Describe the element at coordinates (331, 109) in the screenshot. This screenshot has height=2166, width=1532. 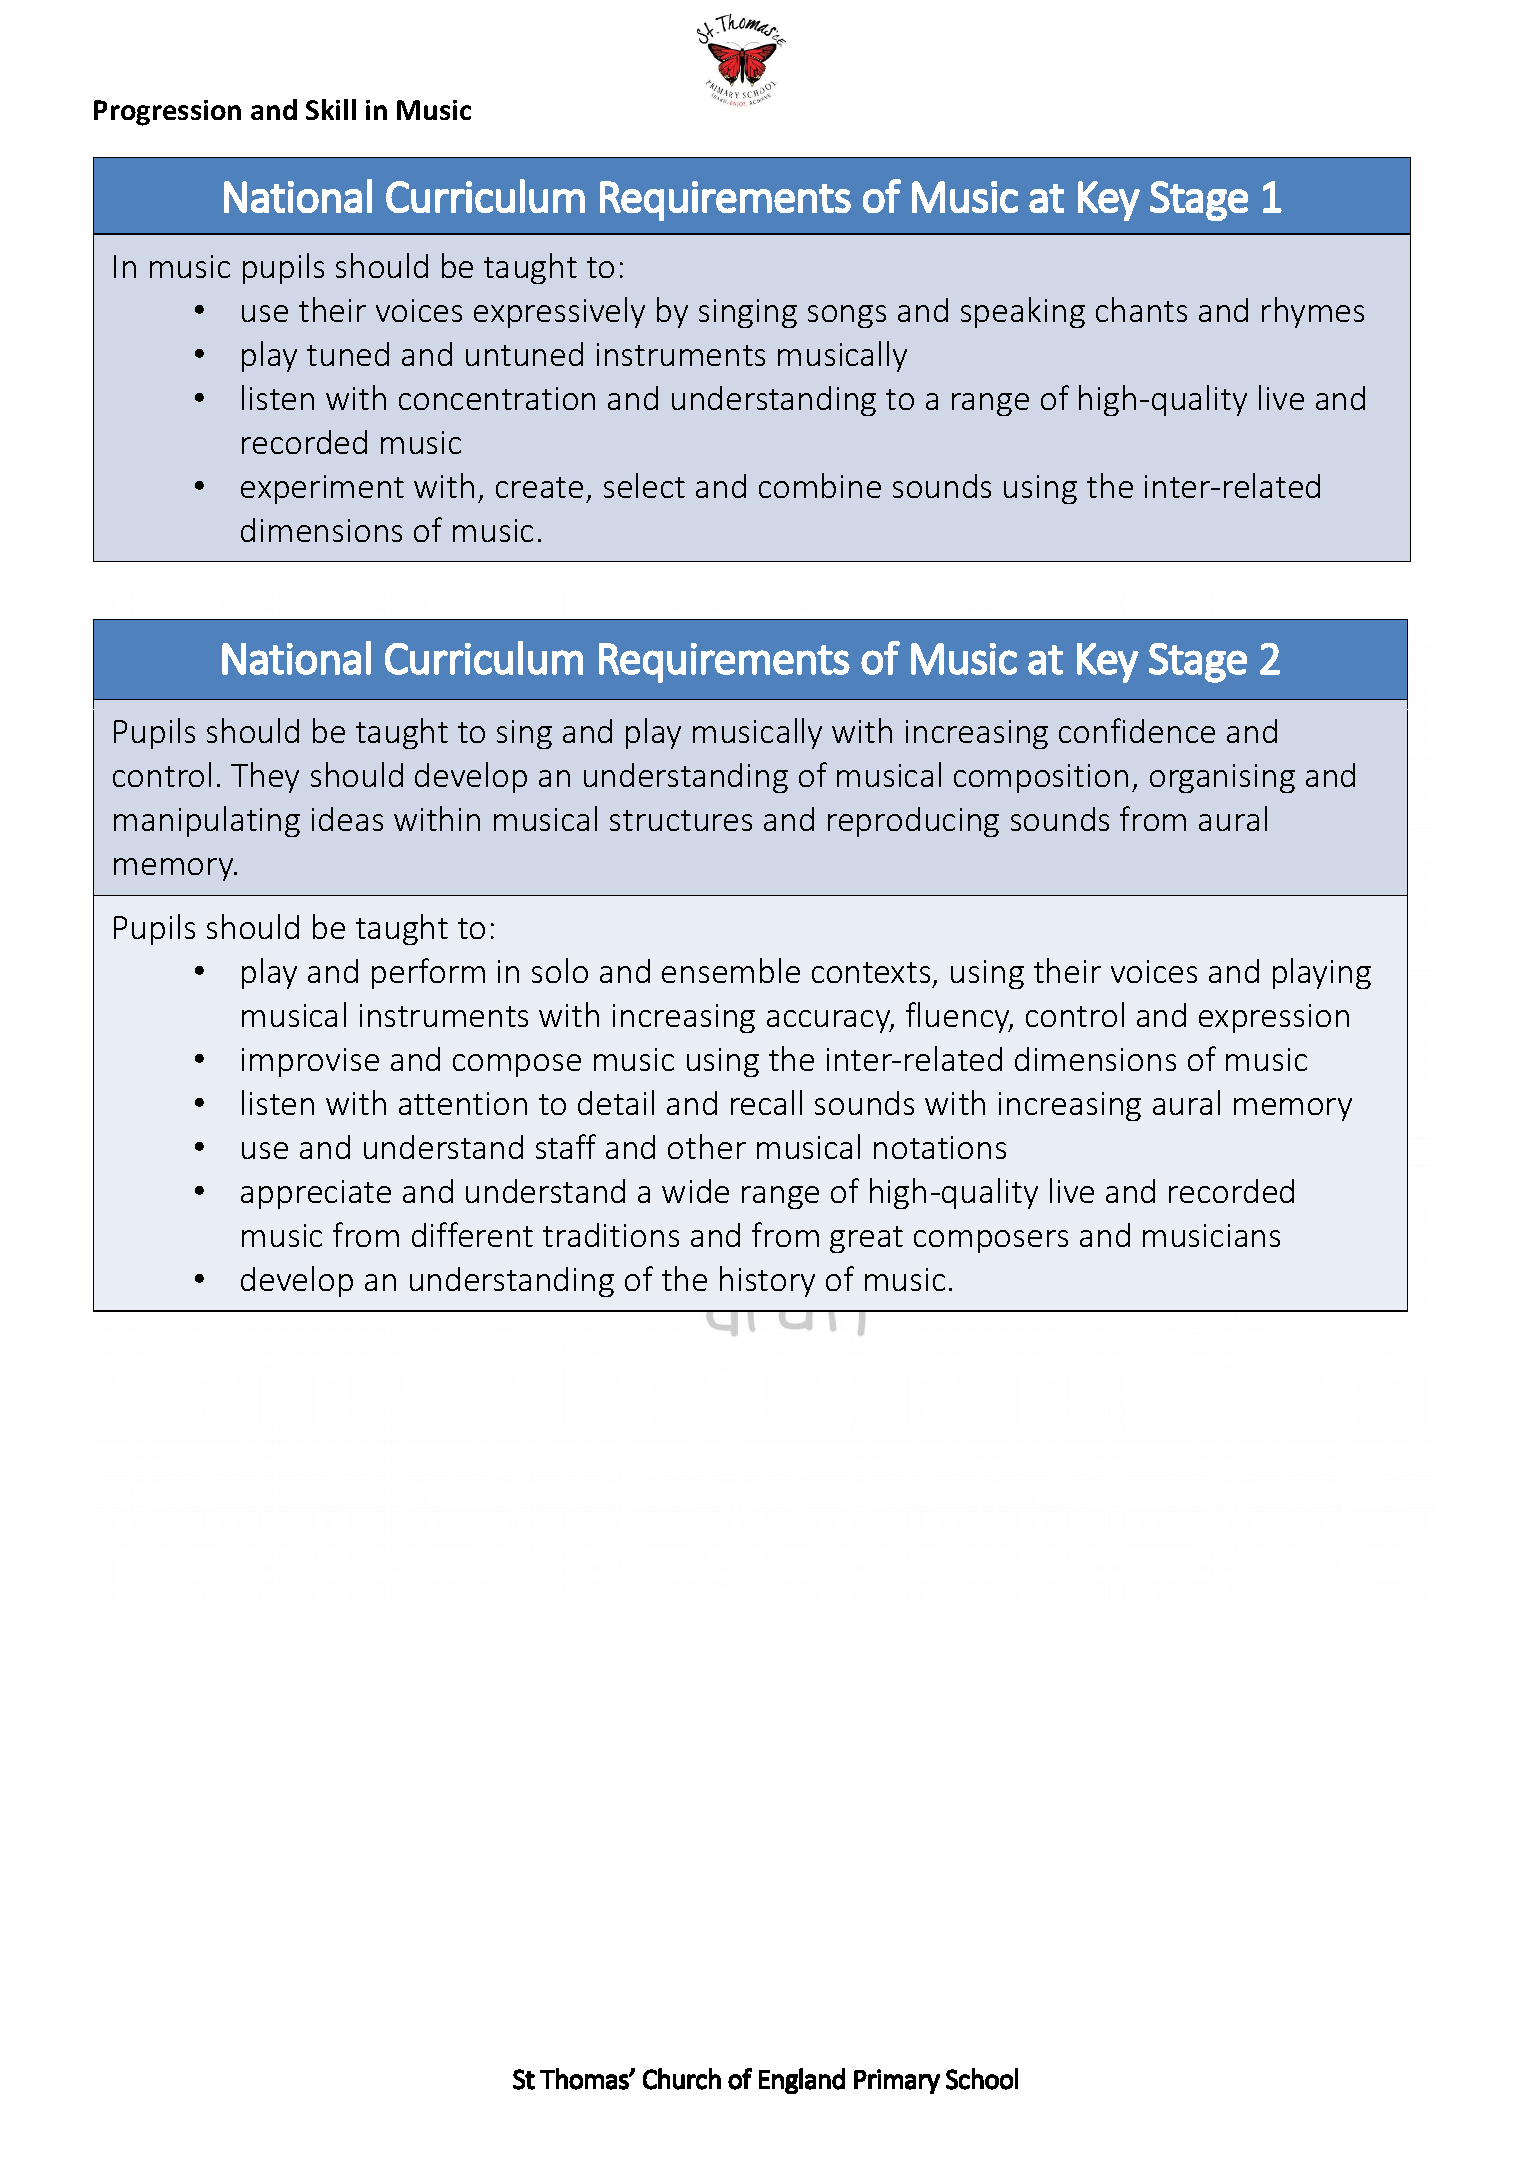
I see `Skill` at that location.
